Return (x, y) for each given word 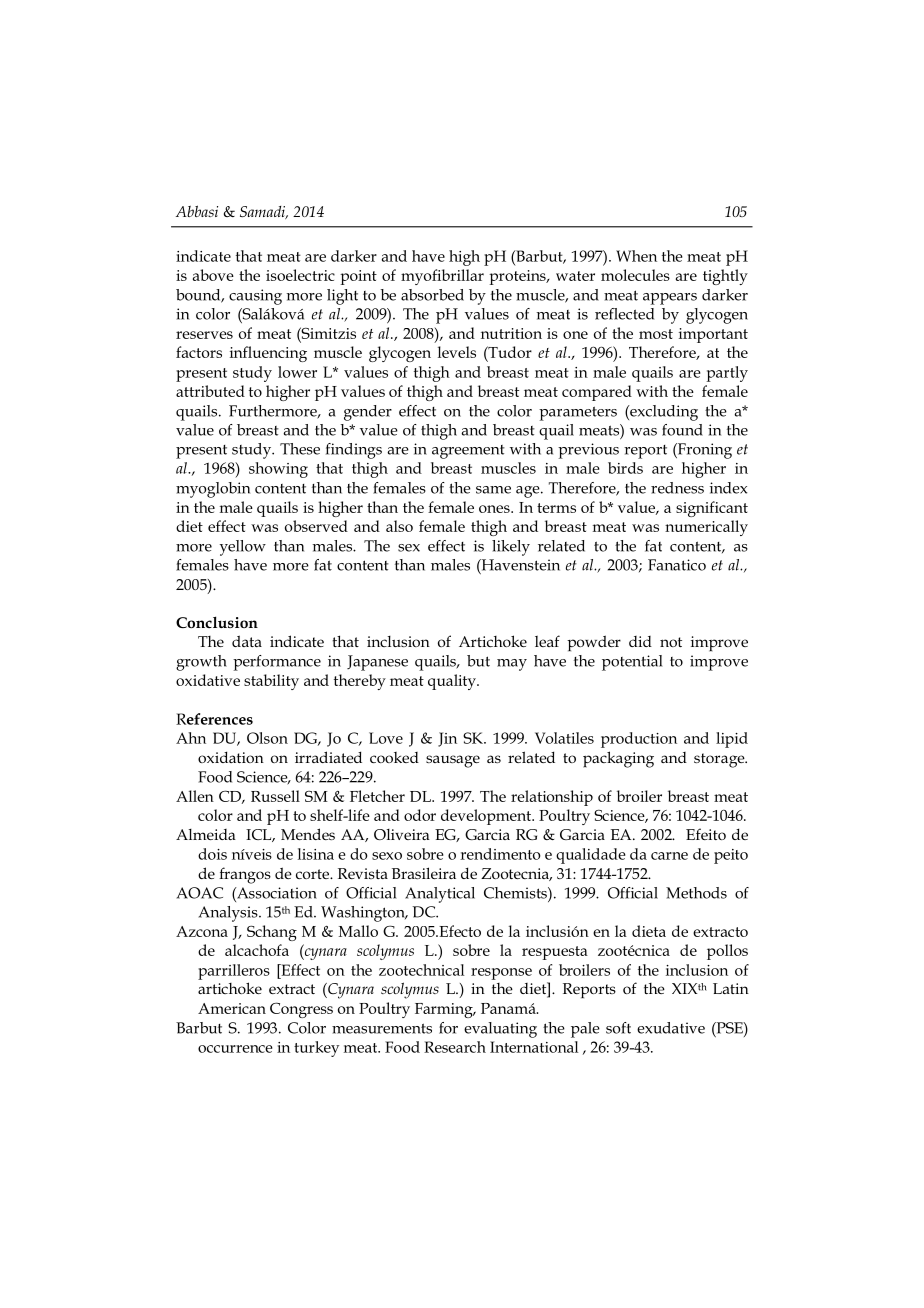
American (232, 1008)
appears (670, 299)
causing (255, 297)
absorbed (432, 295)
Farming (445, 1010)
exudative (671, 1028)
